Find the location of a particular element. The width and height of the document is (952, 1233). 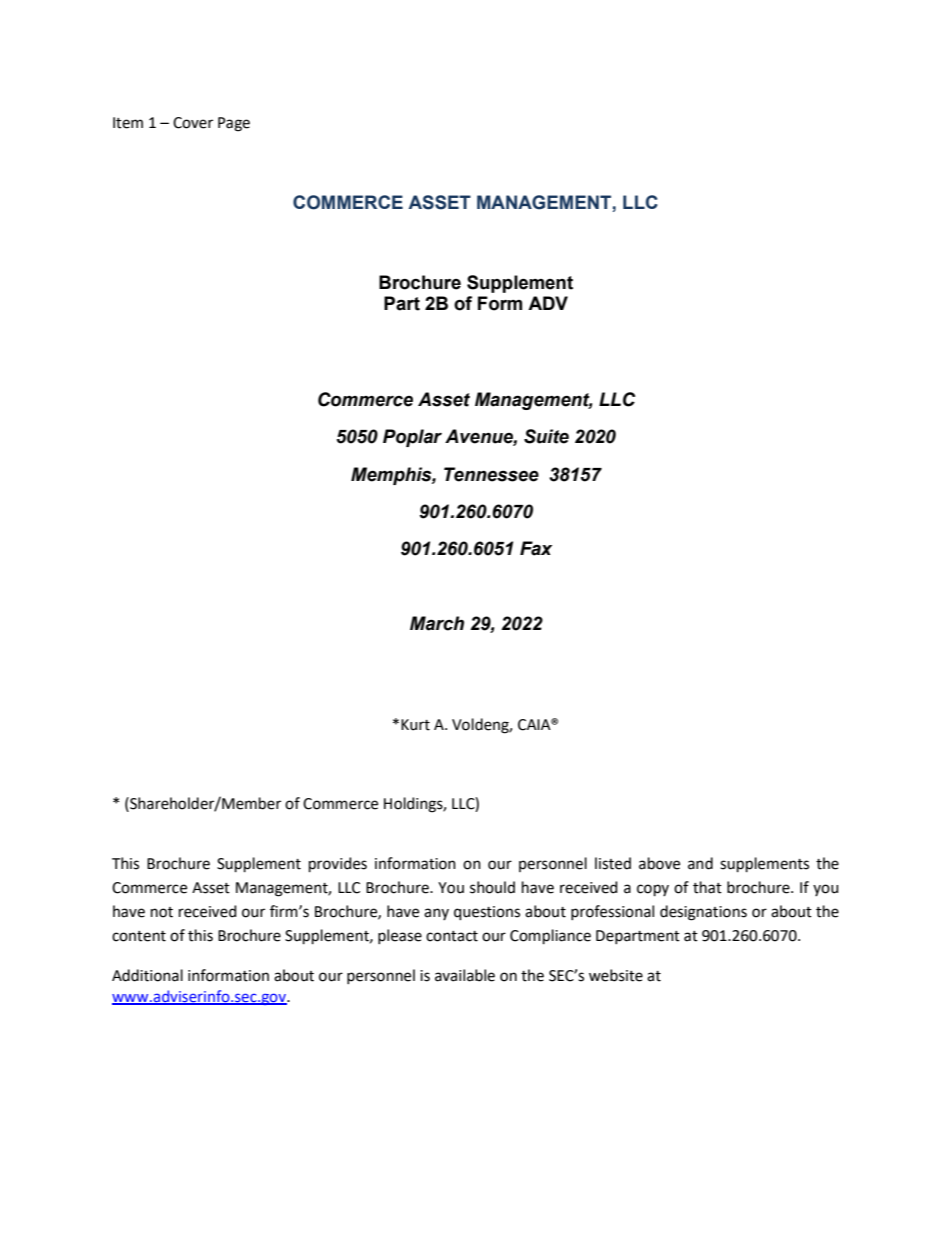

Cover is located at coordinates (193, 123).
